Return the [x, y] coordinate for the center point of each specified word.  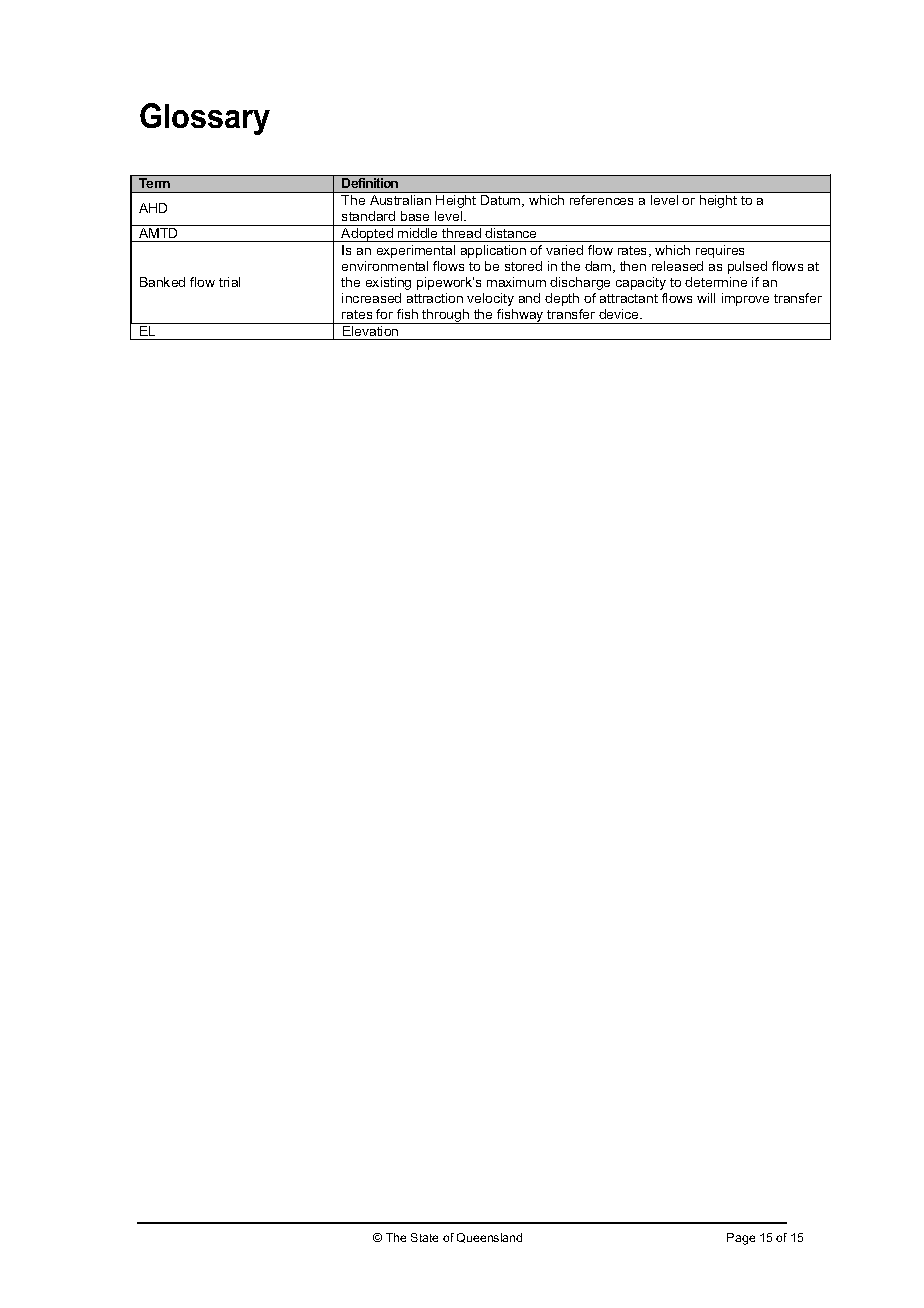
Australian [400, 200]
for [384, 314]
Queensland [489, 1238]
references [601, 200]
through [446, 316]
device [620, 314]
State [424, 1237]
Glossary [205, 119]
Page [741, 1239]
